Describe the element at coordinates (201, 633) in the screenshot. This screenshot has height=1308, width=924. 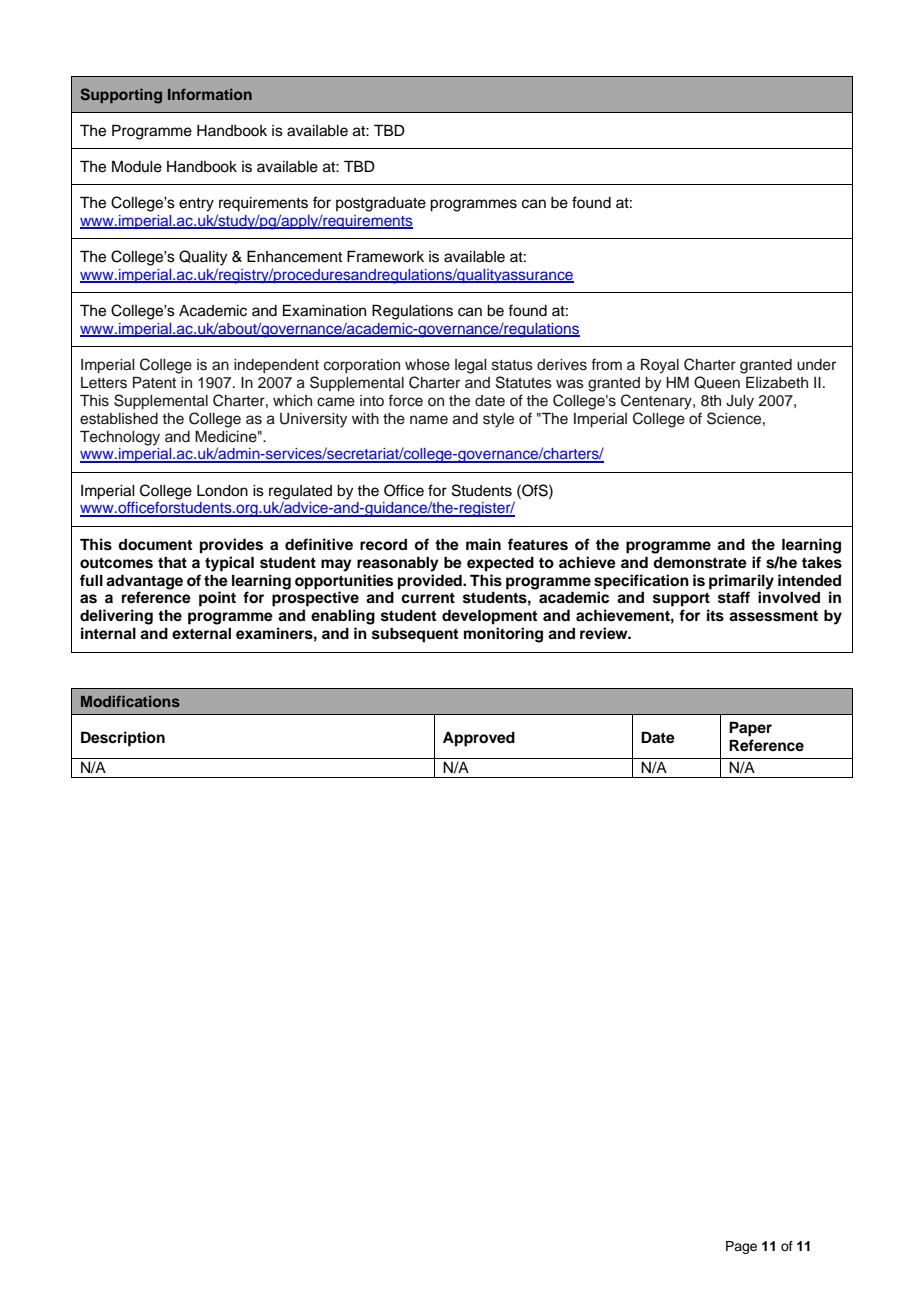
I see `external` at that location.
